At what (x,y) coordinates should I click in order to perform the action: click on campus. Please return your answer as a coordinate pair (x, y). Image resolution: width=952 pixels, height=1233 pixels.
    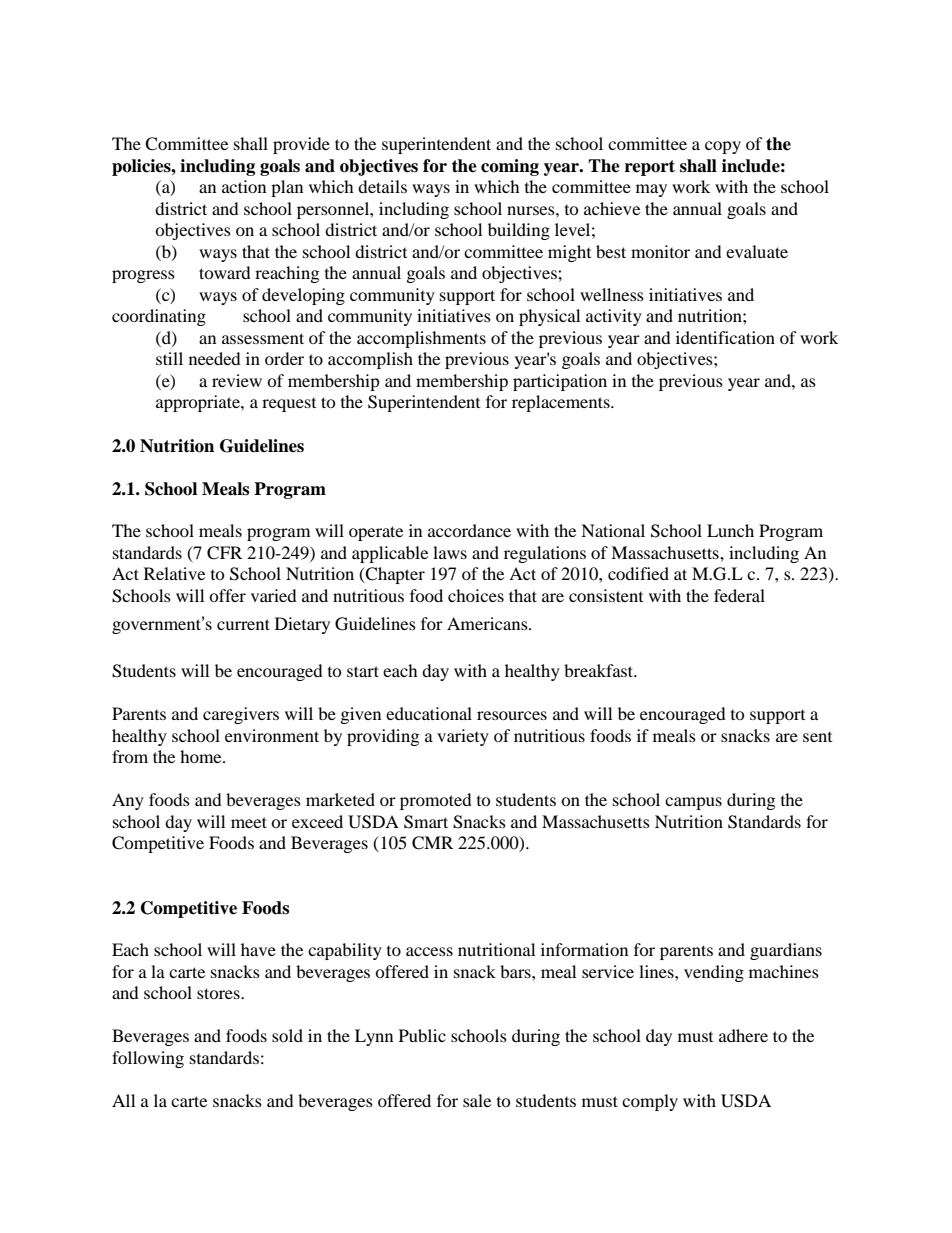
    Looking at the image, I should click on (693, 803).
